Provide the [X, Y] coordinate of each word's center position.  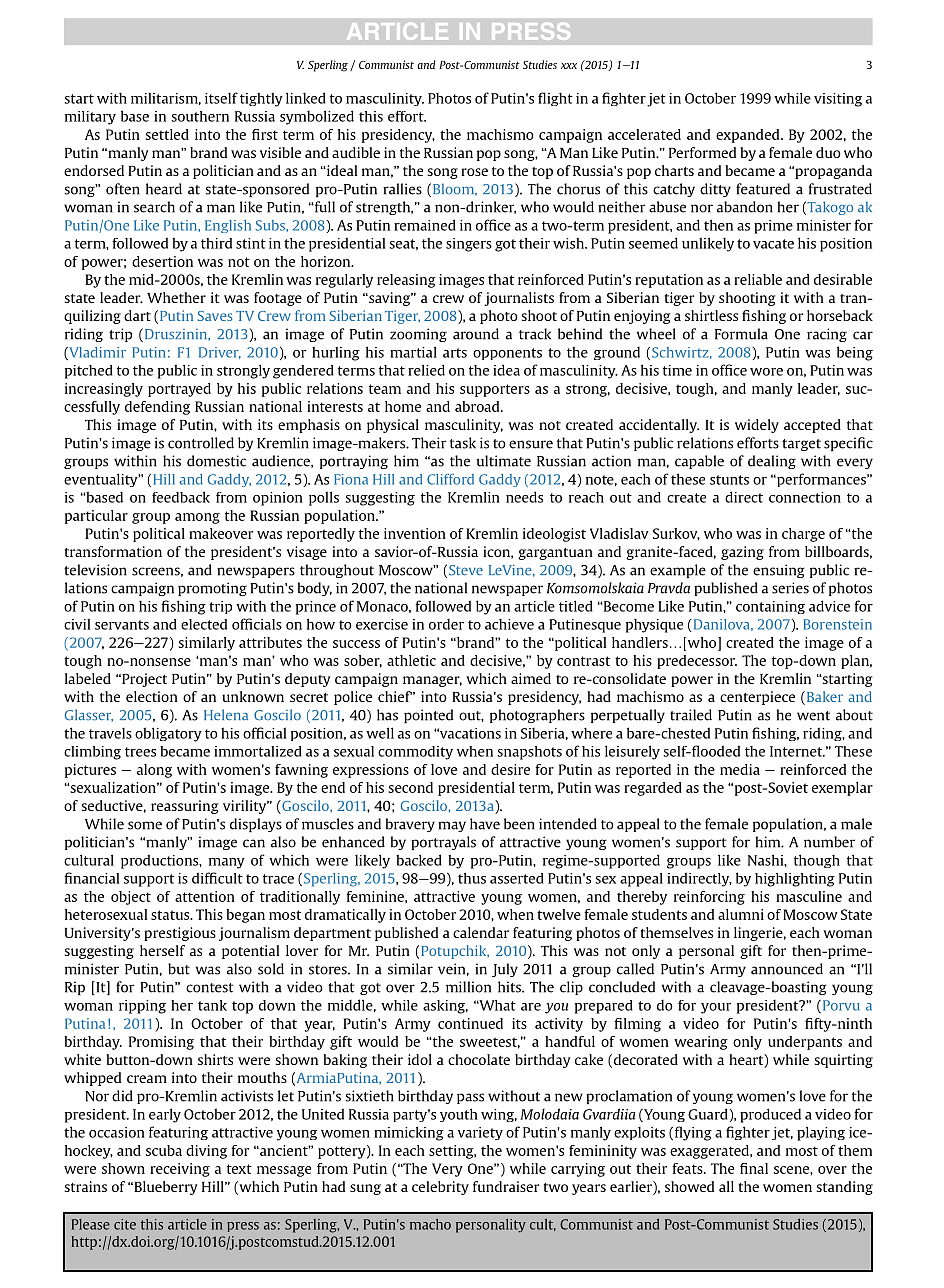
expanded [749, 136]
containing [770, 607]
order [446, 624]
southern [200, 116]
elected [204, 624]
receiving [180, 1170]
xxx [569, 66]
